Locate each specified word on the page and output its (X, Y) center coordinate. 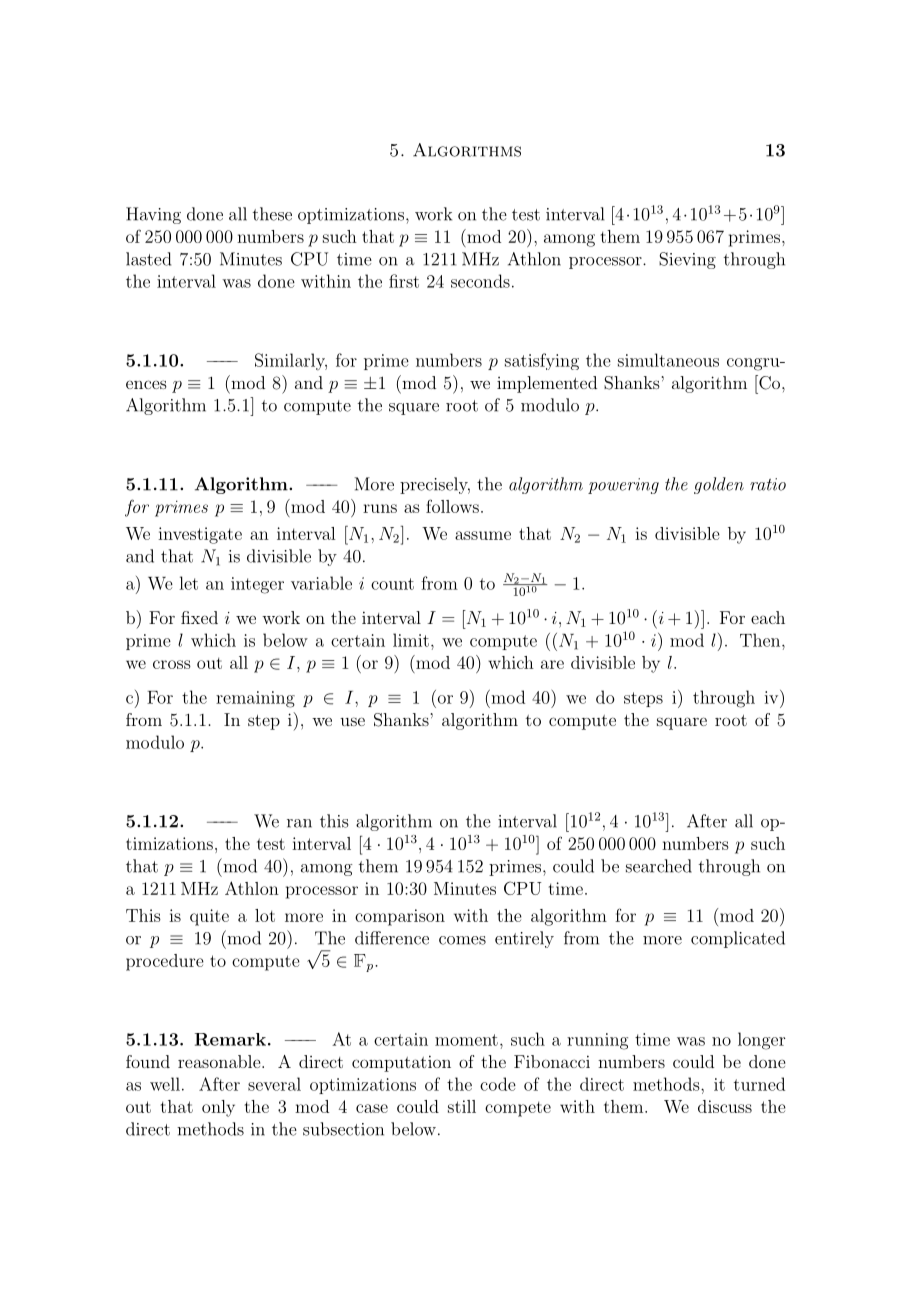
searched (659, 866)
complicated (738, 939)
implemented (547, 384)
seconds (480, 281)
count (392, 584)
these (272, 214)
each (768, 617)
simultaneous (668, 360)
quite (209, 917)
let (188, 583)
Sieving (687, 260)
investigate (200, 535)
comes (462, 940)
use (352, 721)
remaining (255, 699)
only (218, 1108)
